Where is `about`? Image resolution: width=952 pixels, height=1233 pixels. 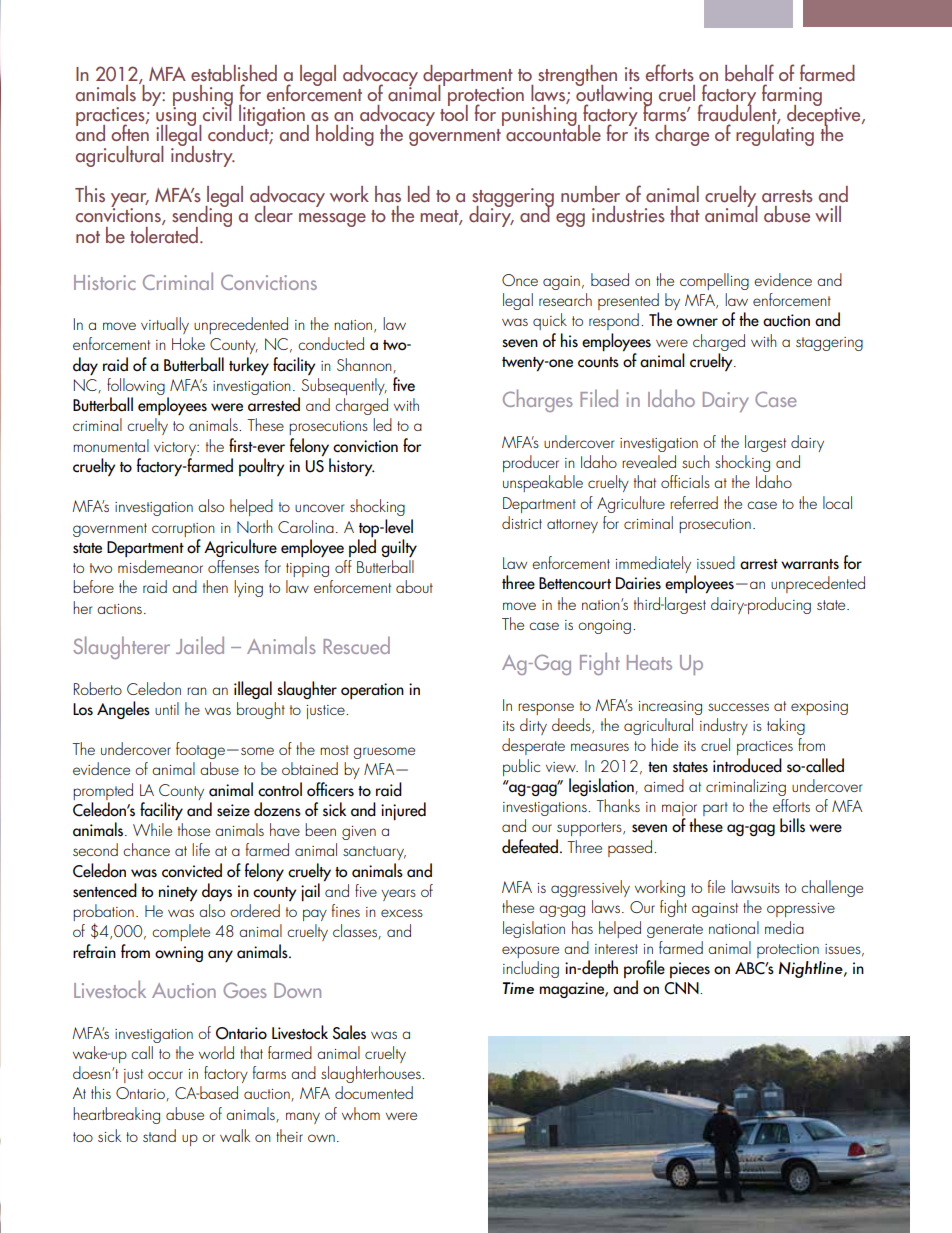
about is located at coordinates (414, 586).
